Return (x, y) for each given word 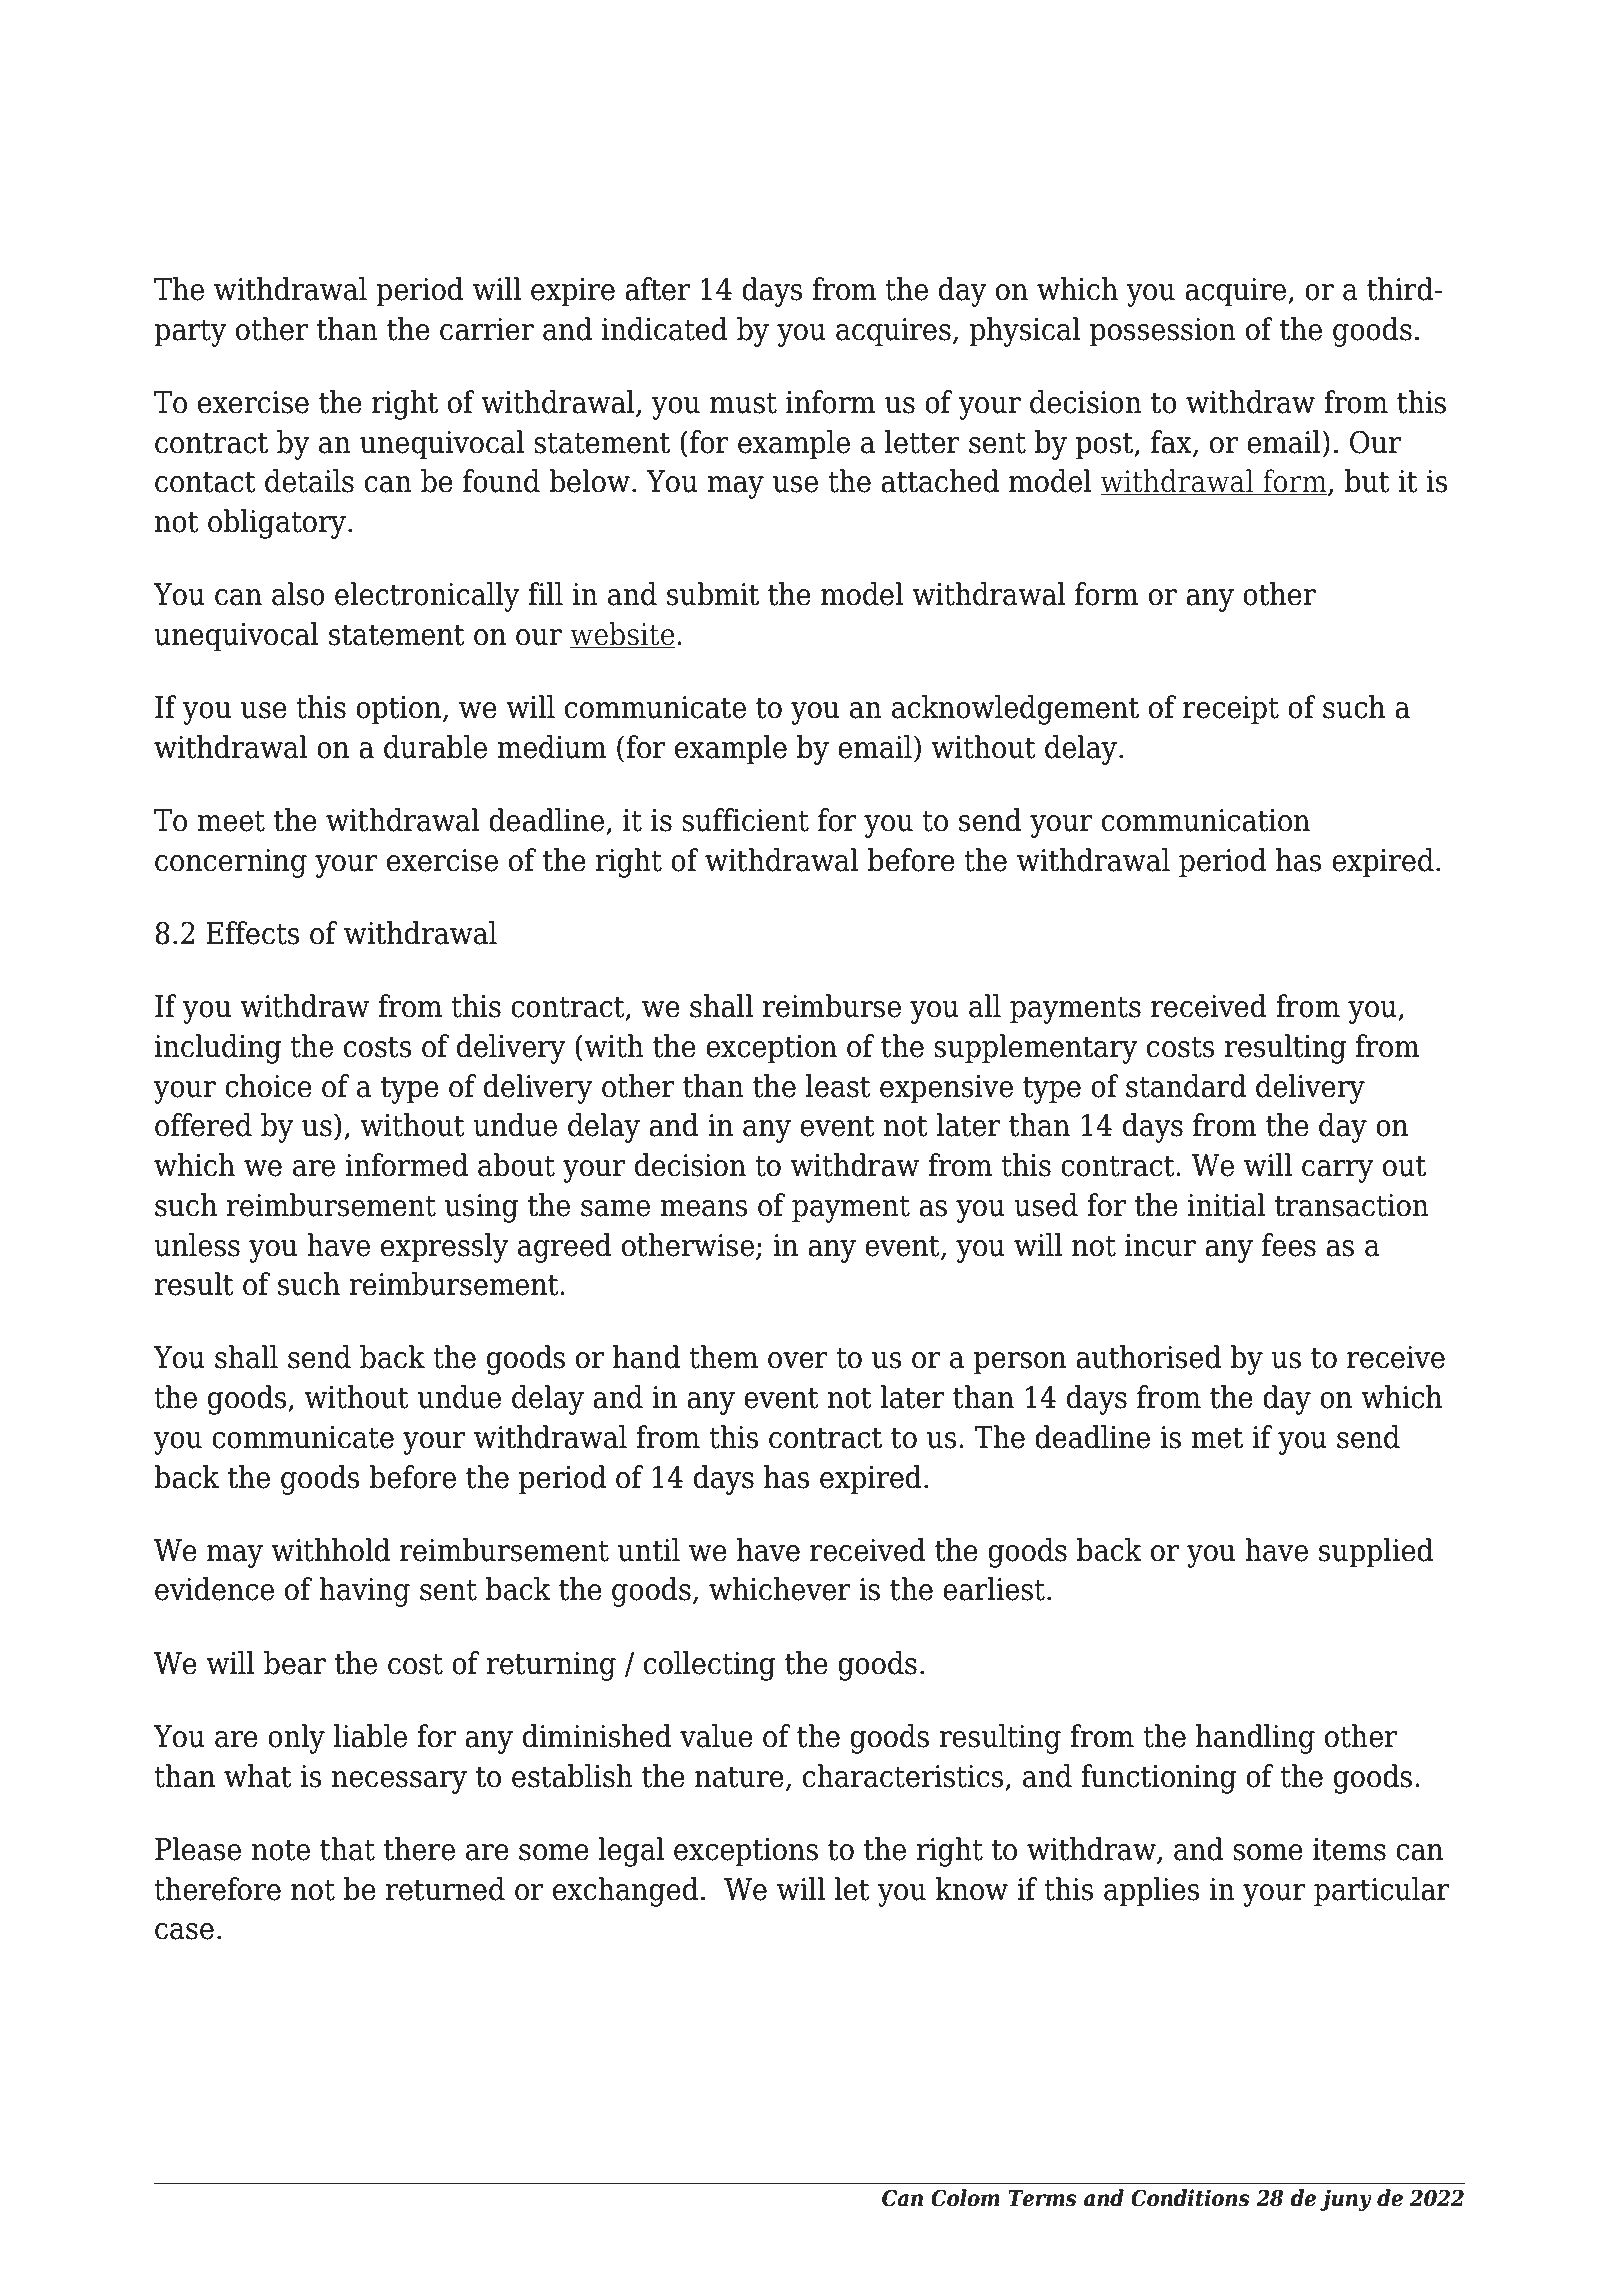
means (704, 1208)
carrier (487, 329)
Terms (1042, 2198)
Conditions (1190, 2198)
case (184, 1931)
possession (1163, 332)
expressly (445, 1248)
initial (1226, 1205)
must (743, 403)
